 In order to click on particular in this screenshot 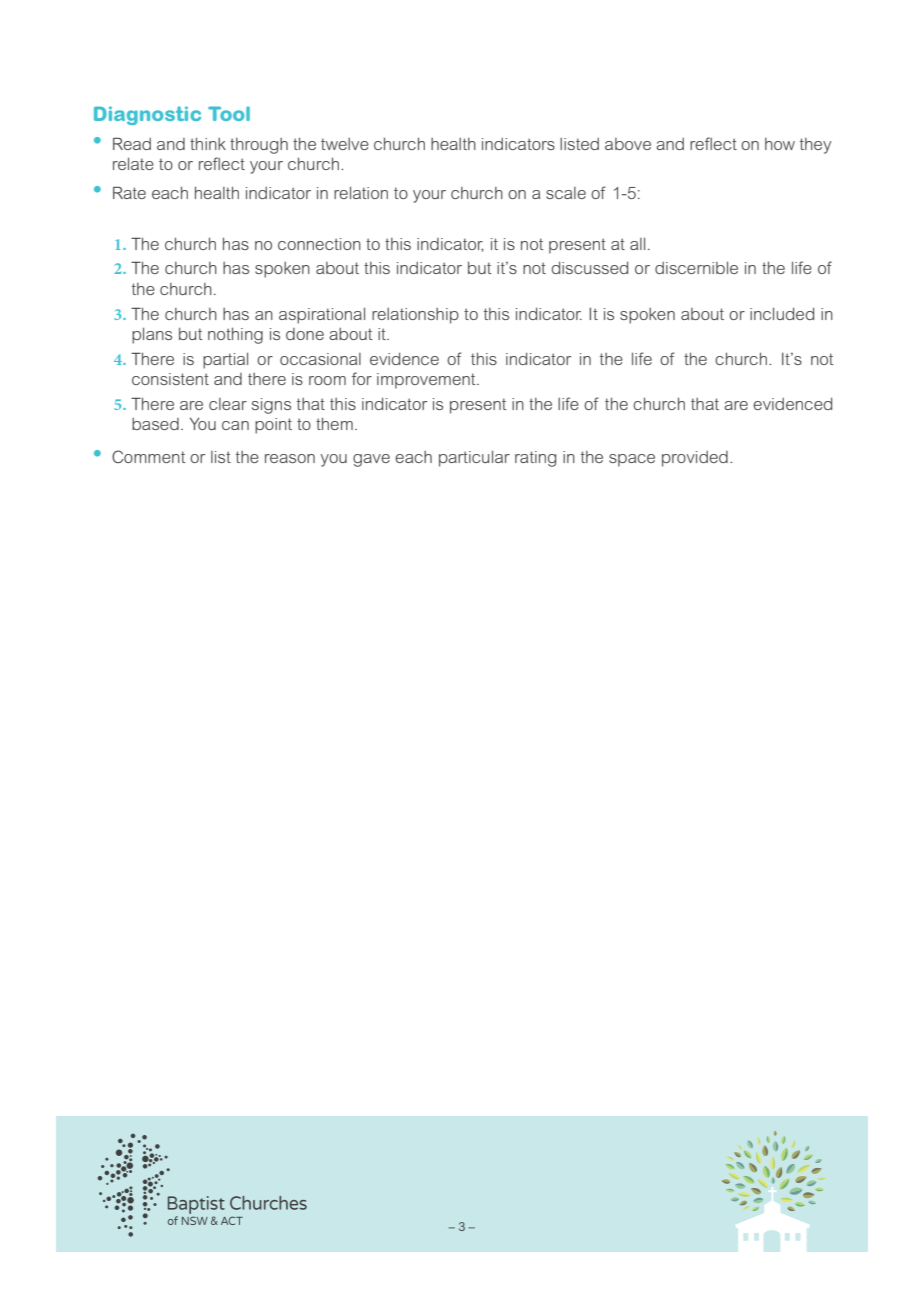, I will do `click(474, 458)`.
